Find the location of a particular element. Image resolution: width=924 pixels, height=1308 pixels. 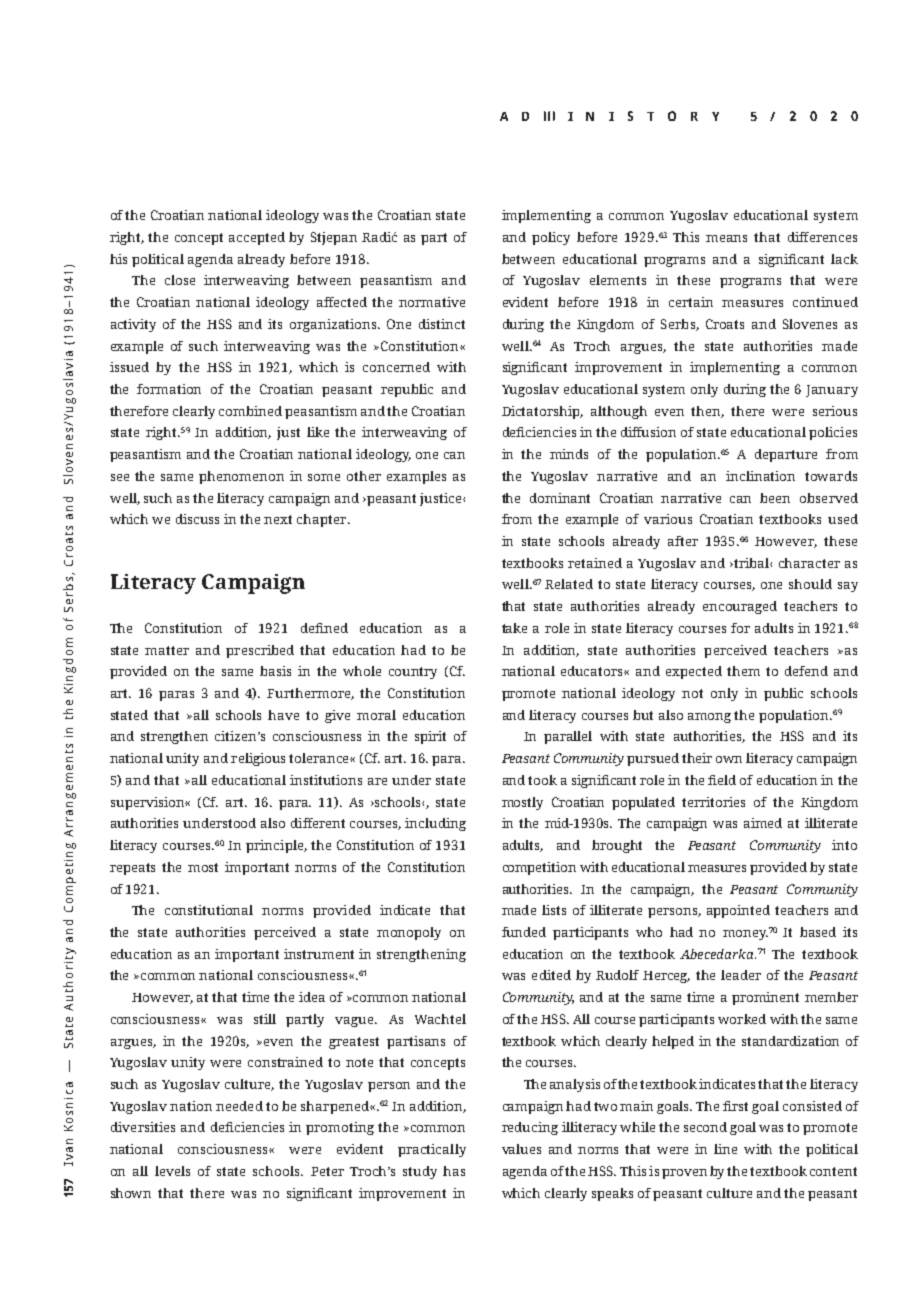

among is located at coordinates (709, 718).
